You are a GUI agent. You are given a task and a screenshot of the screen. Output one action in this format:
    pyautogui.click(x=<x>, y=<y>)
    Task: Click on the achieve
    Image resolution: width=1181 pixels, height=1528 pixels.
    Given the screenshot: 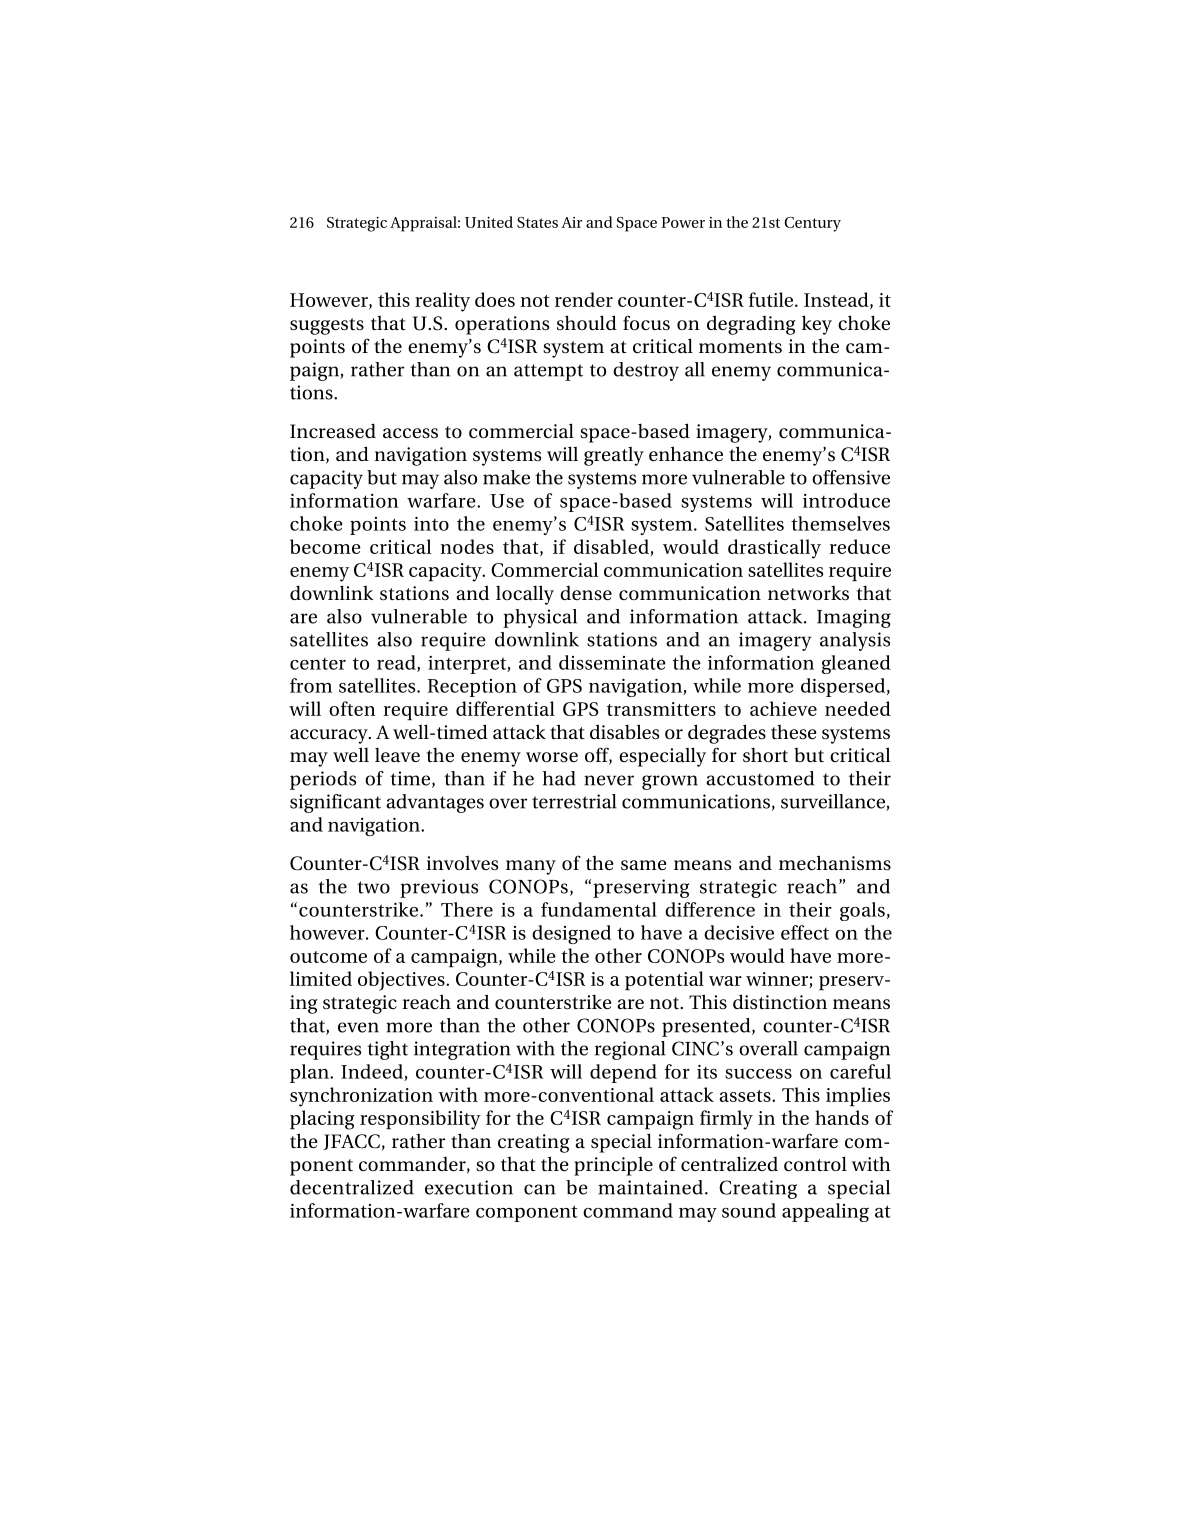 What is the action you would take?
    pyautogui.click(x=783, y=708)
